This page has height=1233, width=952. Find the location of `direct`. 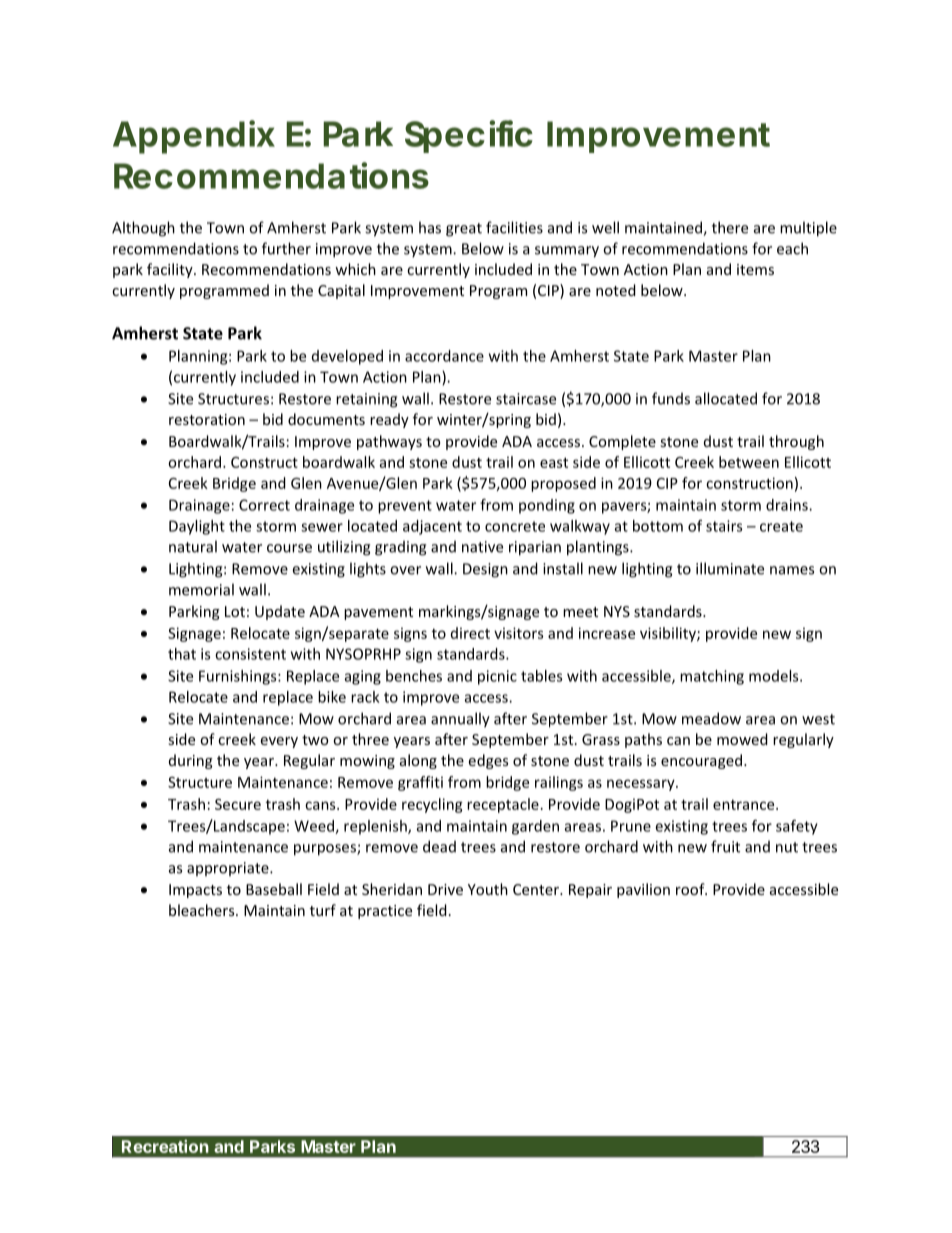

direct is located at coordinates (470, 633).
